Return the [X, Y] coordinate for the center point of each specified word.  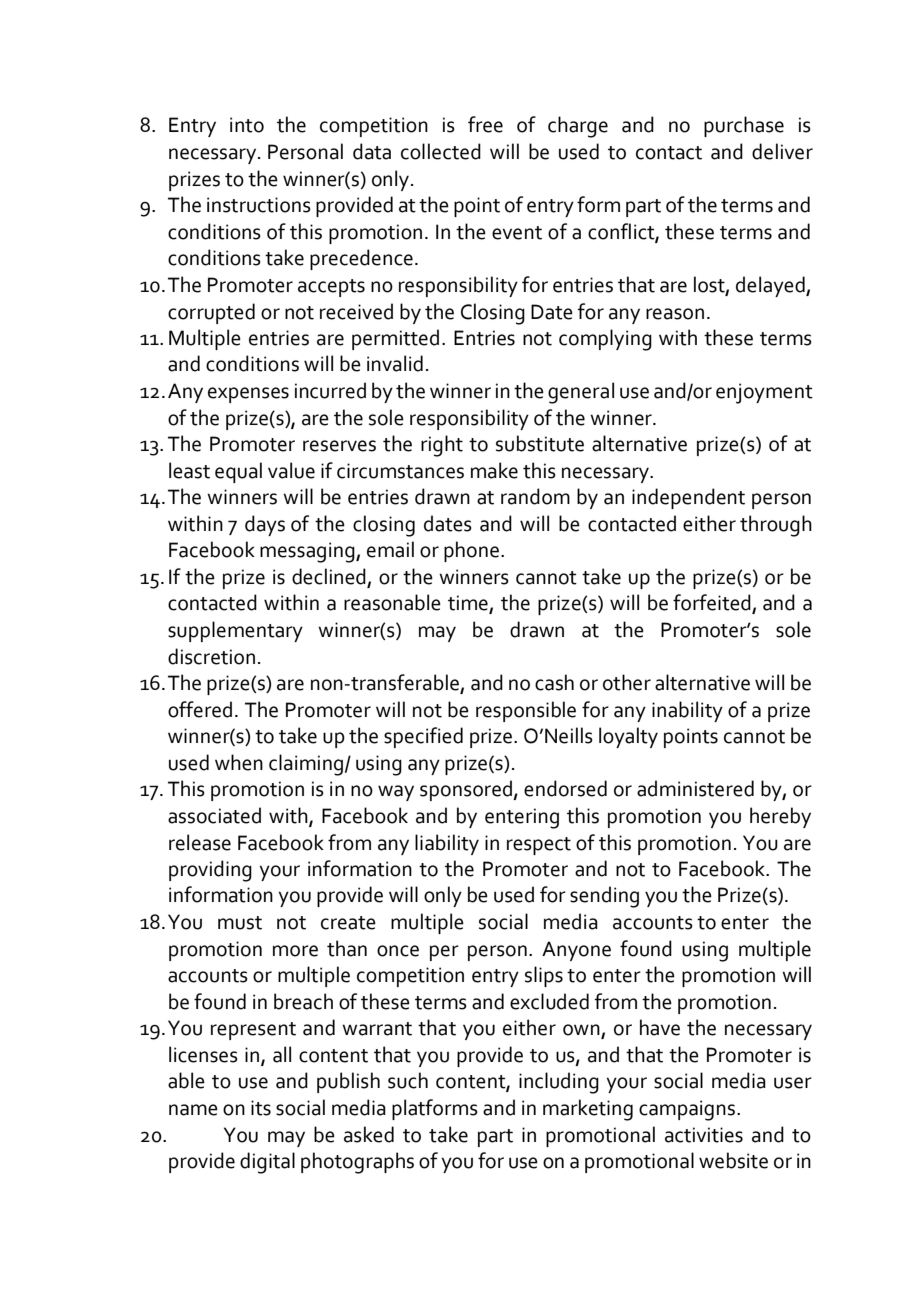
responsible [526, 711]
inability [687, 711]
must [240, 923]
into [247, 125]
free [485, 124]
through [776, 526]
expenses [248, 395]
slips [544, 976]
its [261, 1108]
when [239, 762]
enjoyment [764, 393]
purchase [744, 126]
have [660, 1027]
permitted [395, 339]
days [265, 525]
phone [473, 551]
